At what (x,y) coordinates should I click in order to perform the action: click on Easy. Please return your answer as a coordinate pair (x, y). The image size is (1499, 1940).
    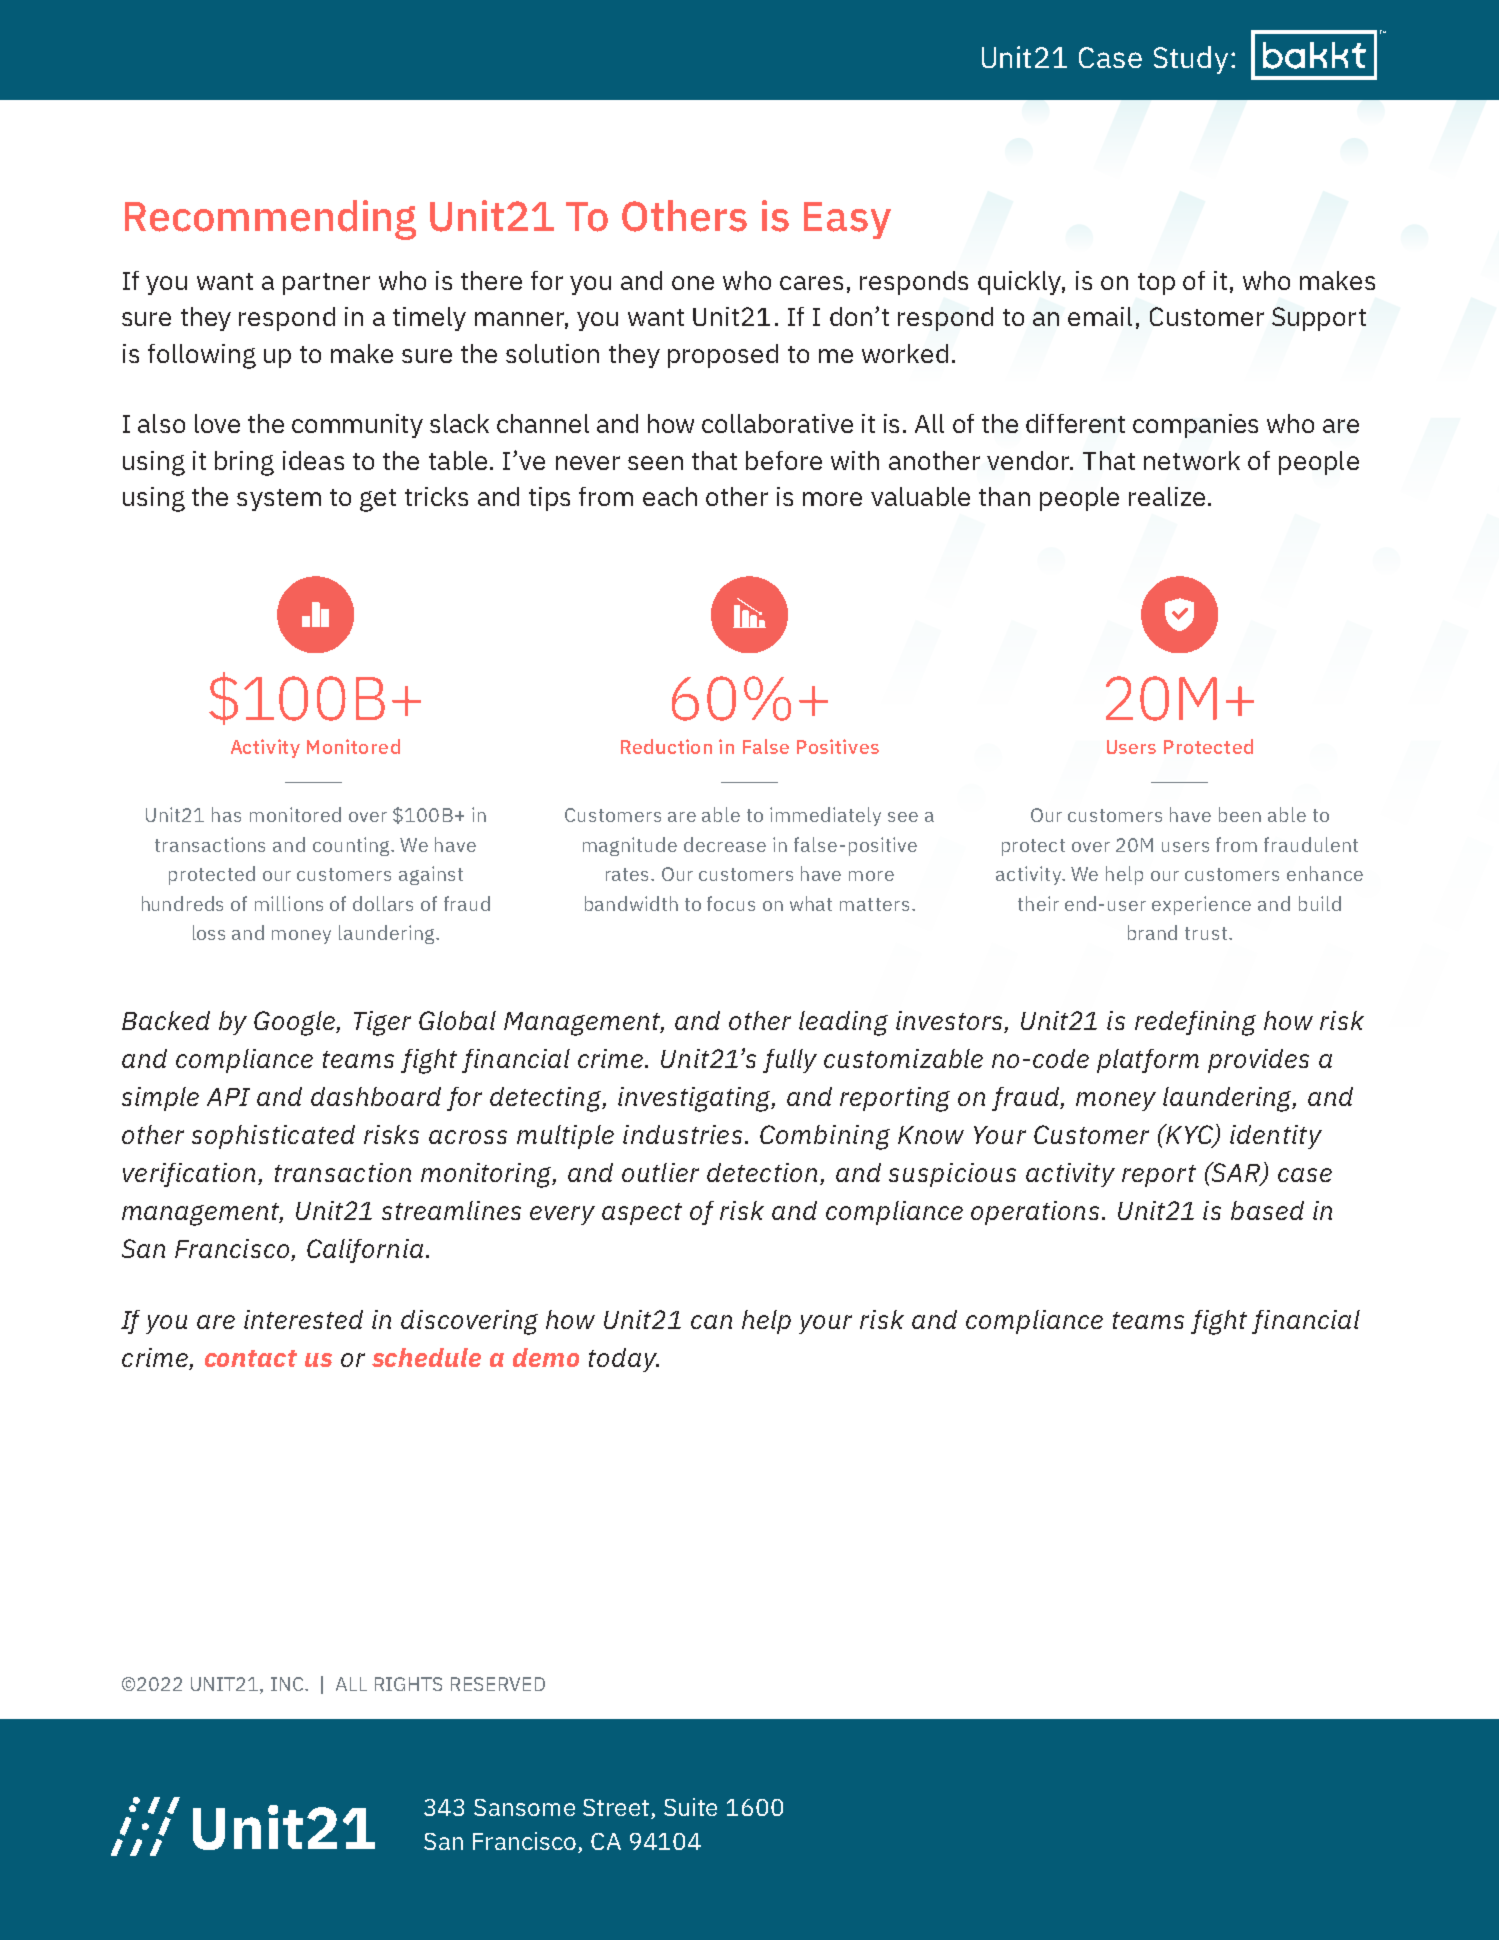
    Looking at the image, I should click on (847, 220).
